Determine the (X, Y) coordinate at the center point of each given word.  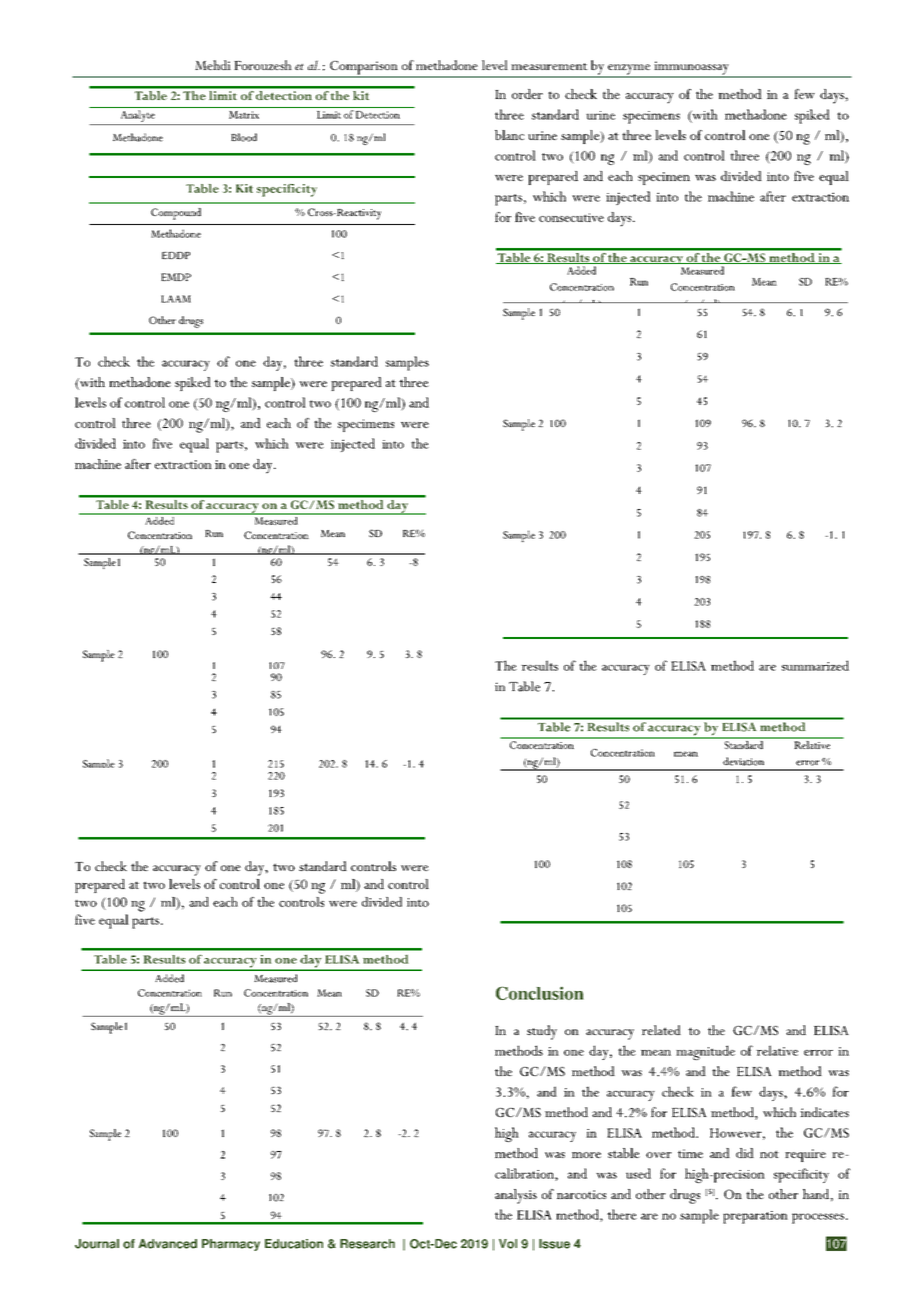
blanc (509, 135)
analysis (516, 1196)
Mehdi (213, 65)
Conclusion (539, 993)
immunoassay (691, 69)
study (542, 1032)
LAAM (176, 299)
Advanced (168, 1244)
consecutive (571, 217)
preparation (755, 1217)
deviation (743, 761)
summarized (815, 665)
